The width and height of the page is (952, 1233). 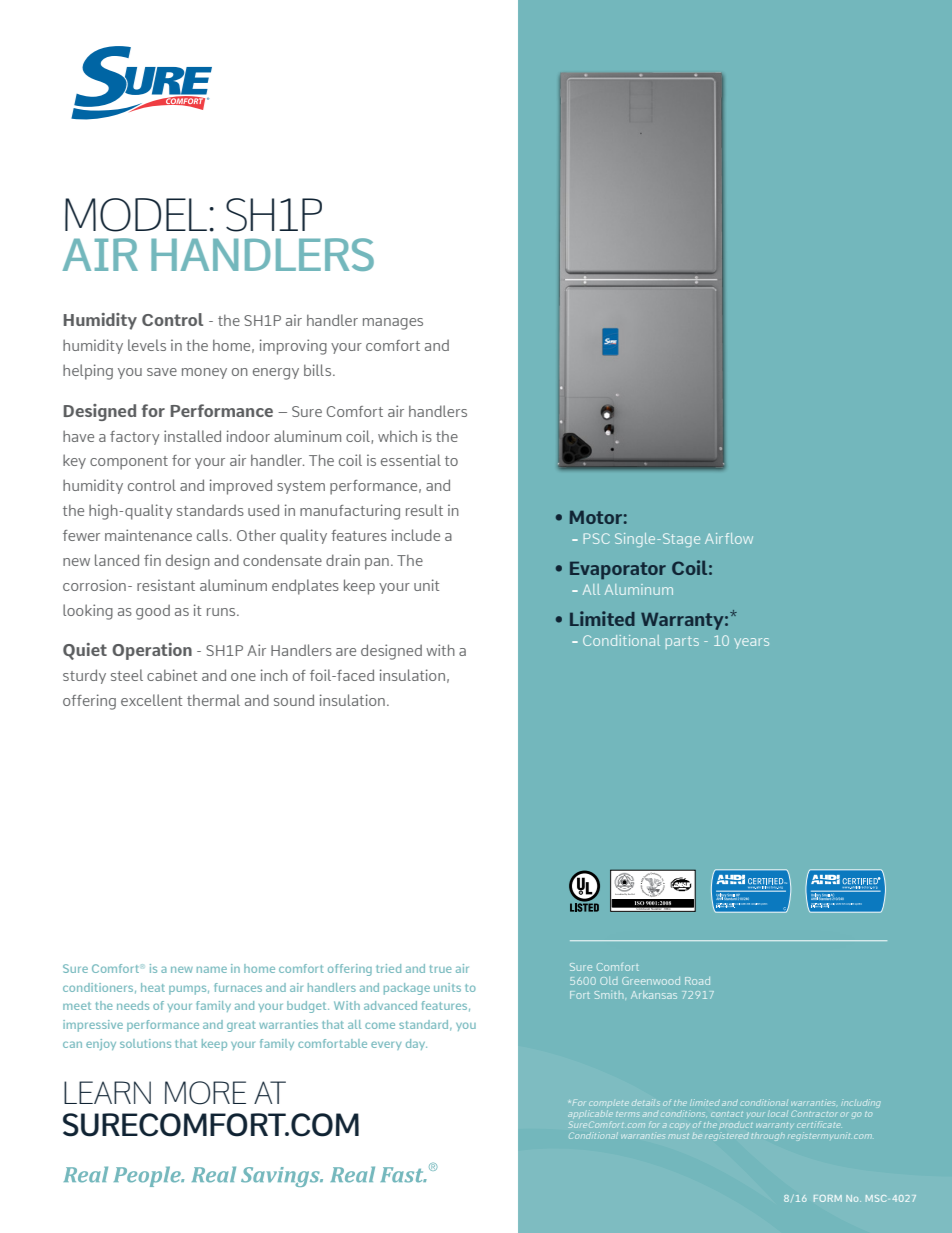 I want to click on Operation, so click(x=152, y=651).
